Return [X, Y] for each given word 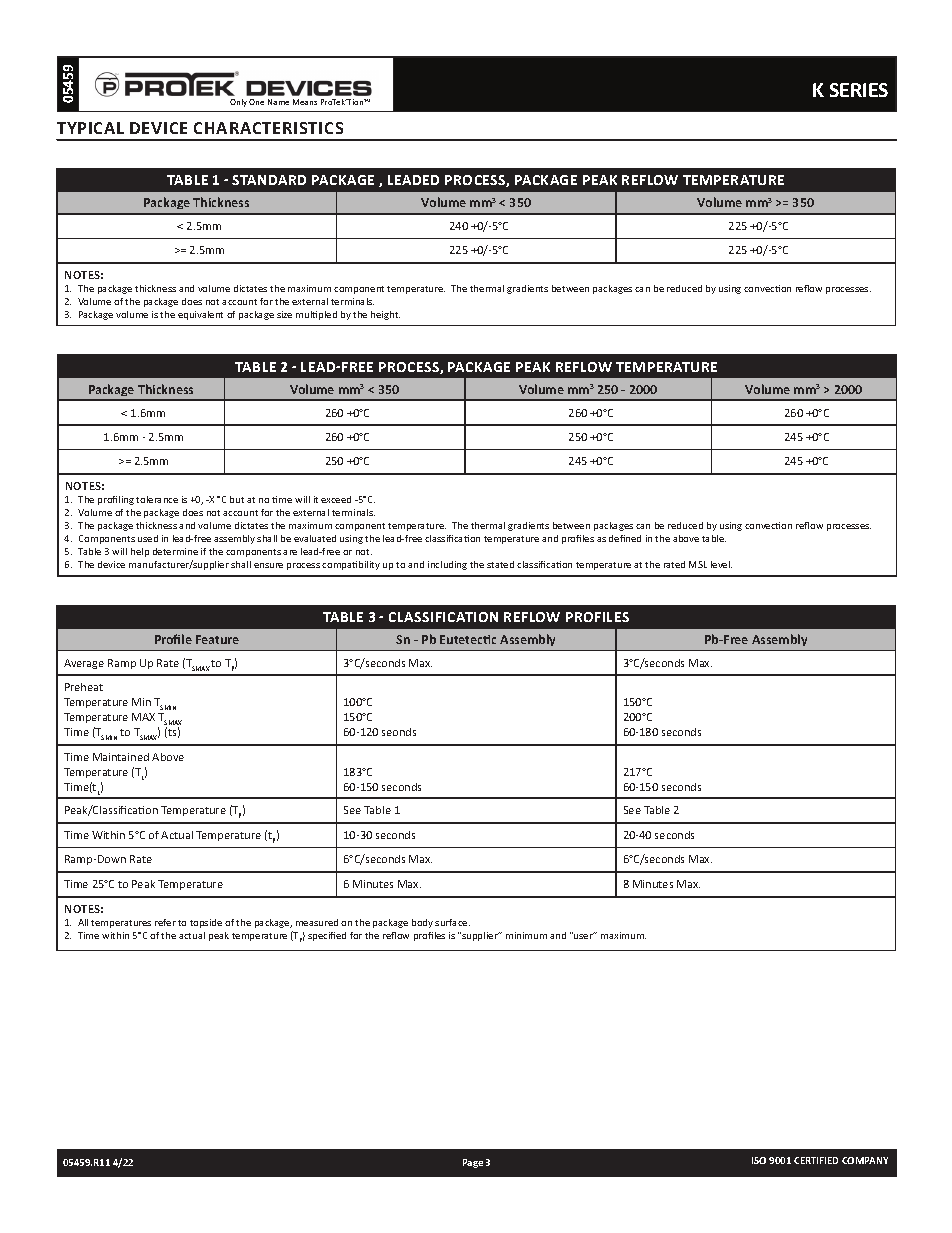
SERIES [859, 90]
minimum [526, 935]
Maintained [121, 757]
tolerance [157, 499]
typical [90, 128]
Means [305, 102]
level [721, 564]
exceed [336, 499]
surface [452, 922]
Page [473, 1163]
